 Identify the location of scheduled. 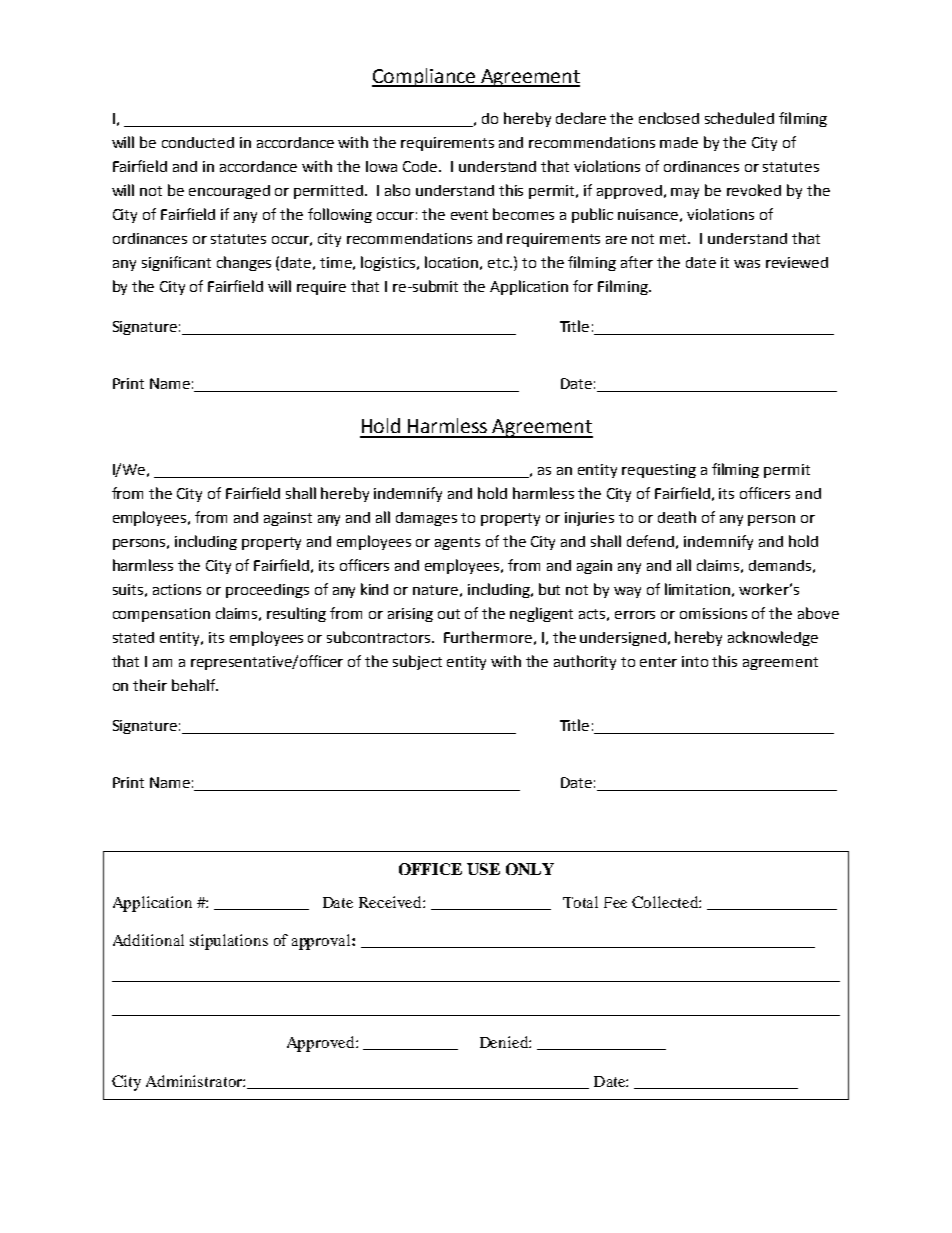
(739, 118).
